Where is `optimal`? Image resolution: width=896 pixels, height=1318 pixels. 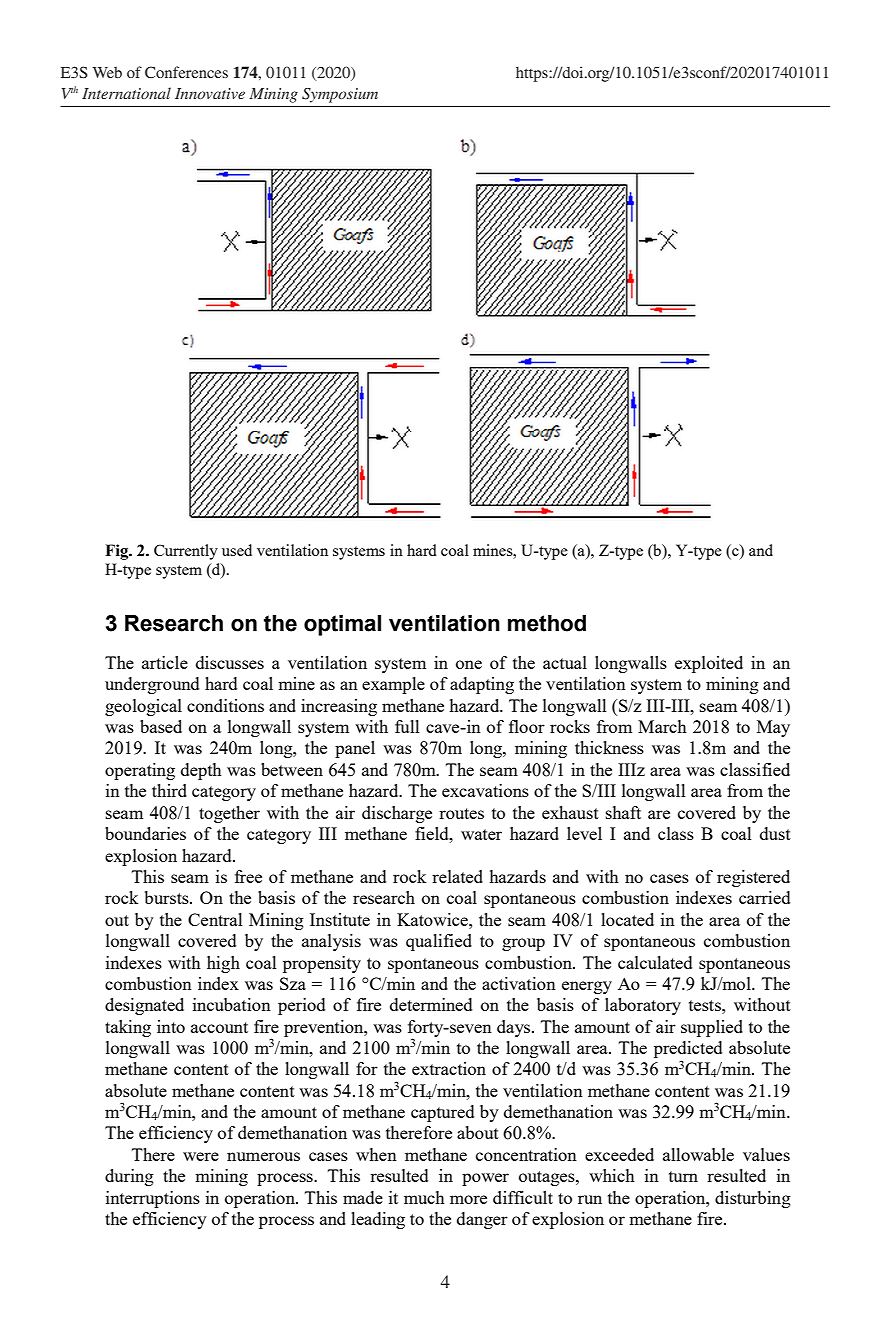 optimal is located at coordinates (342, 625).
